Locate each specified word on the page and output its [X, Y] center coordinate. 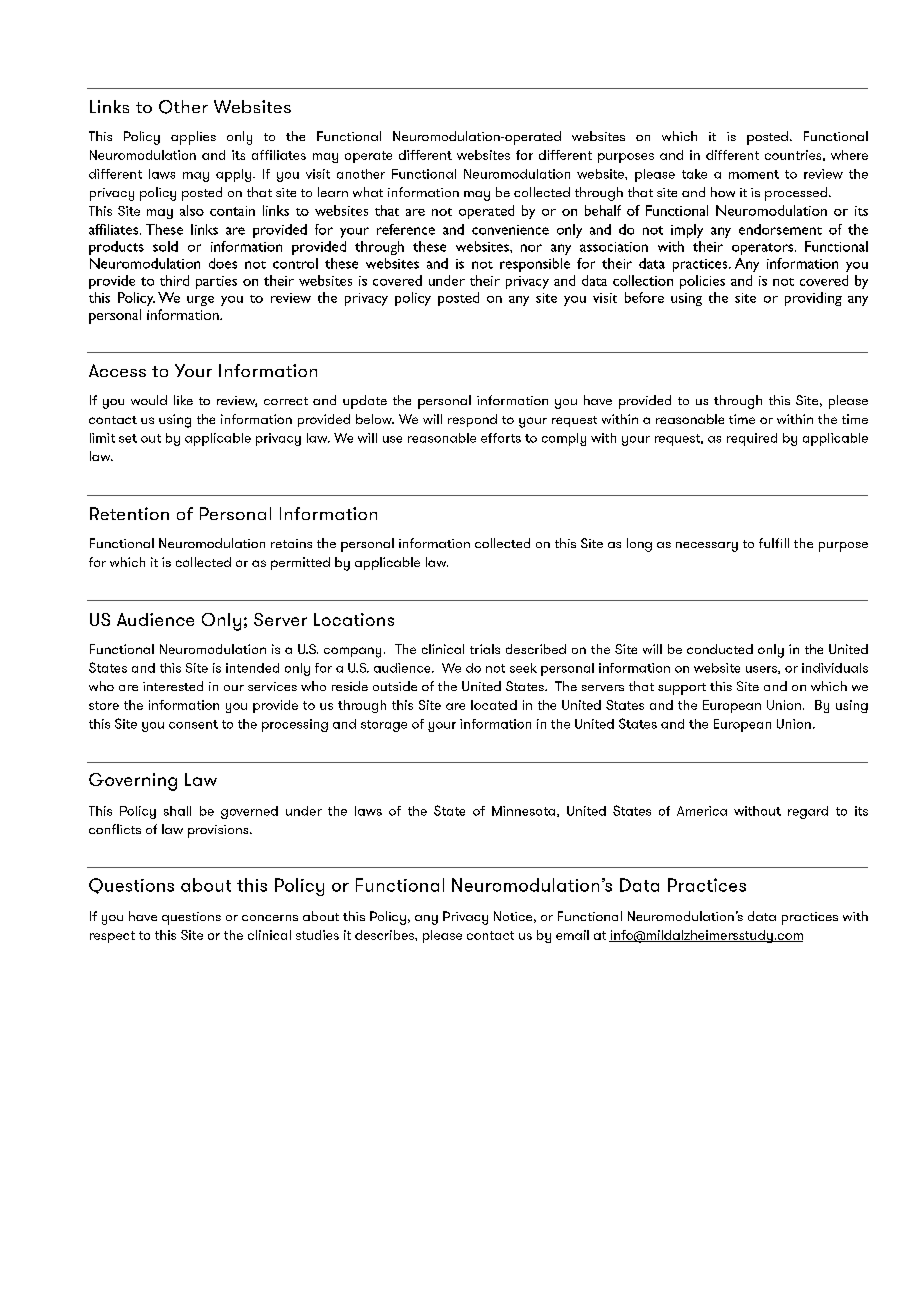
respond [472, 420]
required [752, 439]
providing [813, 299]
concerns [270, 918]
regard [808, 812]
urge [200, 301]
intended [252, 668]
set [128, 438]
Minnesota [525, 811]
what [368, 192]
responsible [535, 265]
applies [193, 138]
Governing [133, 782]
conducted [720, 649]
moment [754, 174]
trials [485, 649]
